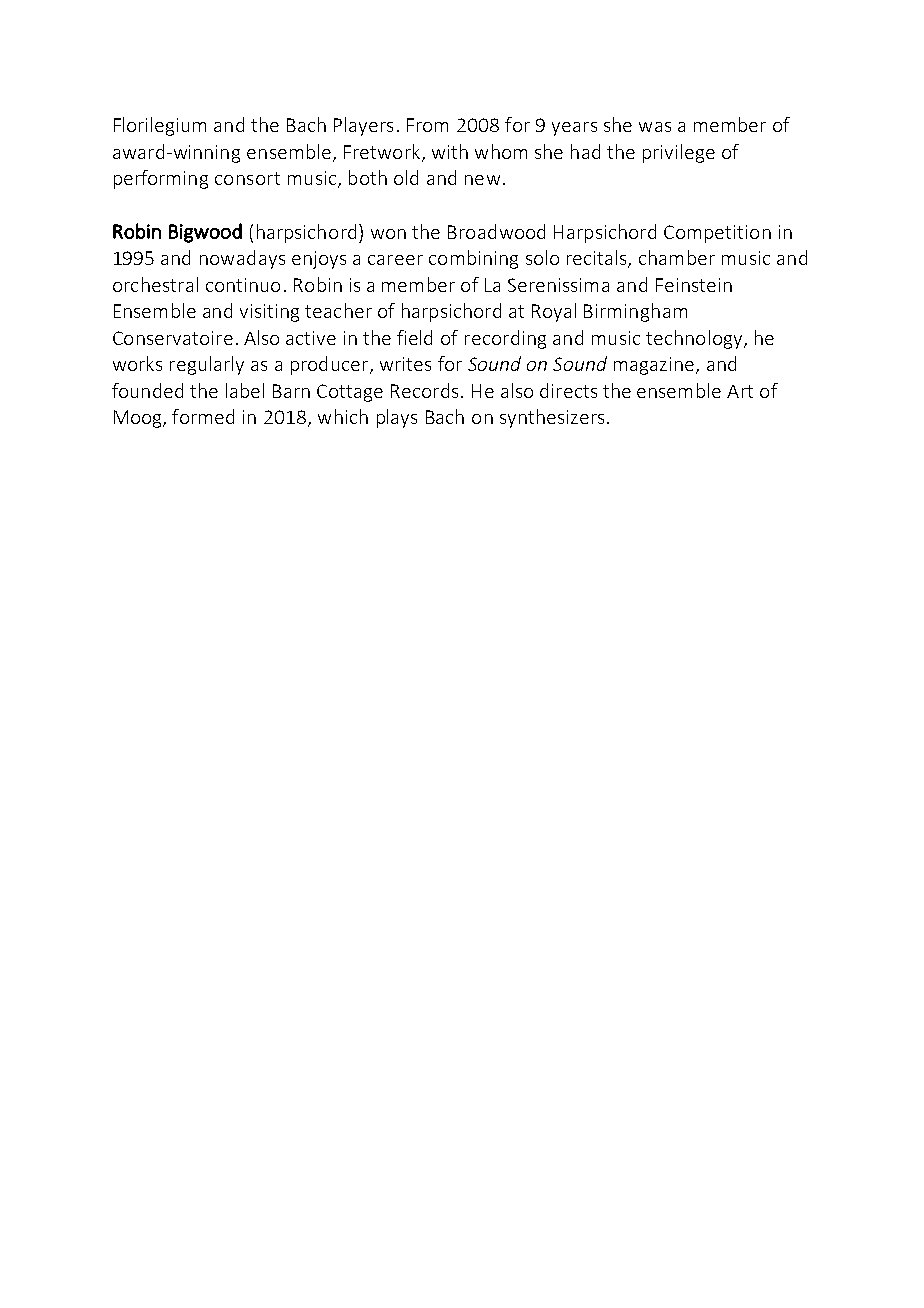 This screenshot has width=924, height=1308. I want to click on Birmingham, so click(635, 312).
